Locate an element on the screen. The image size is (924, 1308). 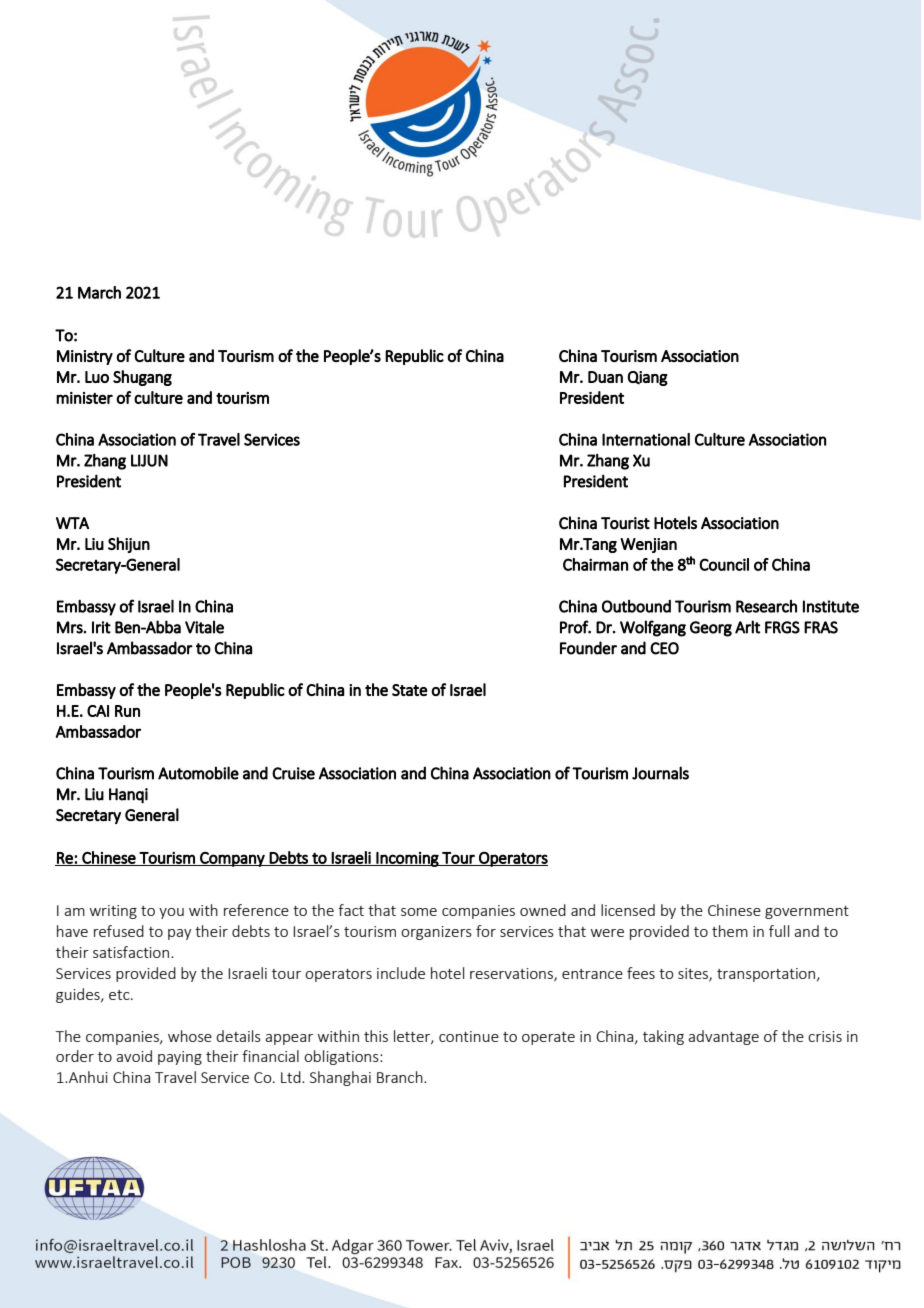
Duan is located at coordinates (605, 377).
